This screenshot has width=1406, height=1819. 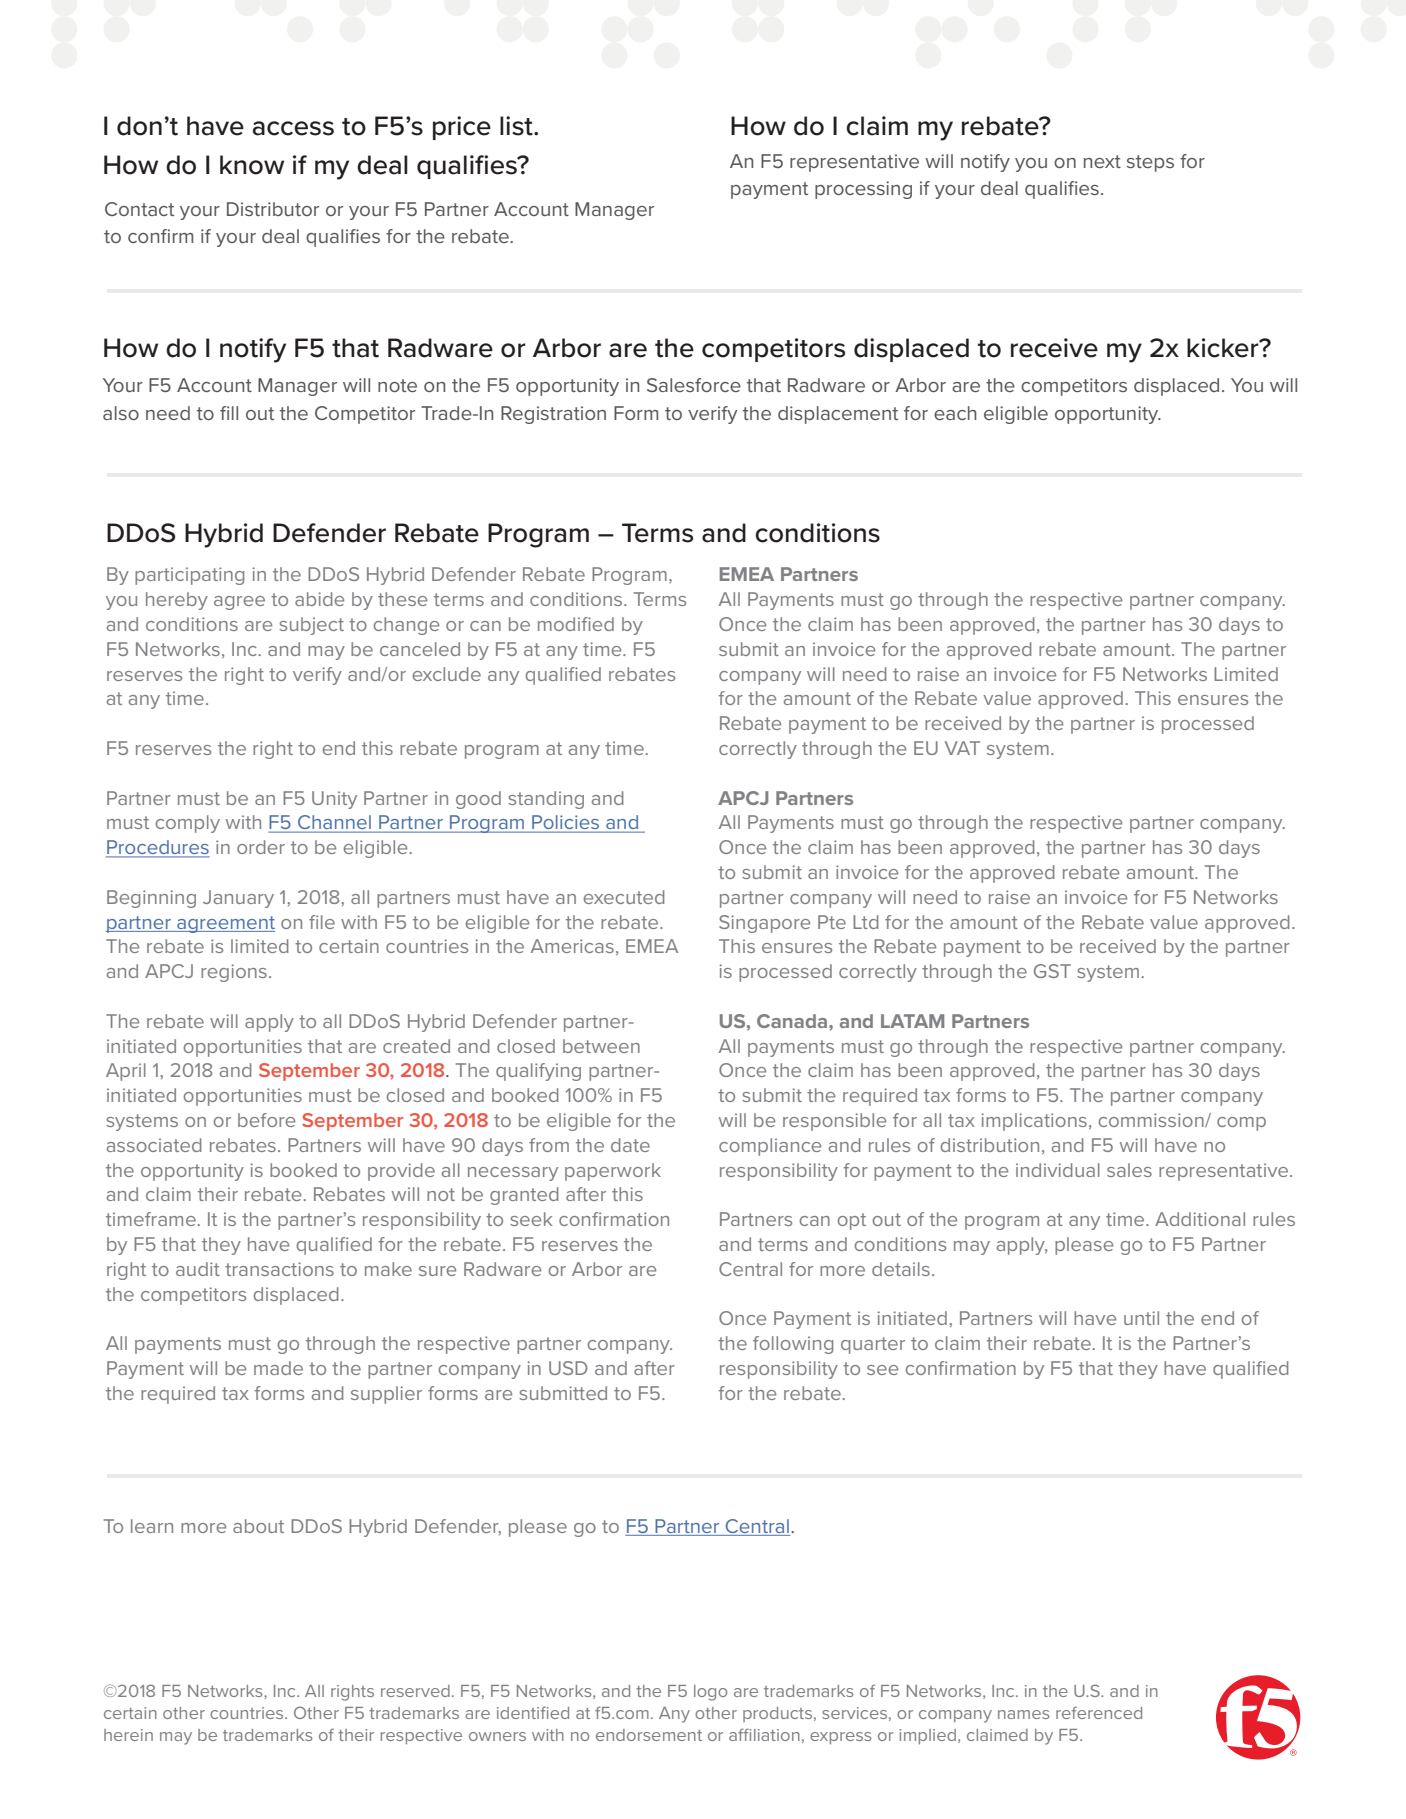 What do you see at coordinates (710, 1693) in the screenshot?
I see `logo` at bounding box center [710, 1693].
